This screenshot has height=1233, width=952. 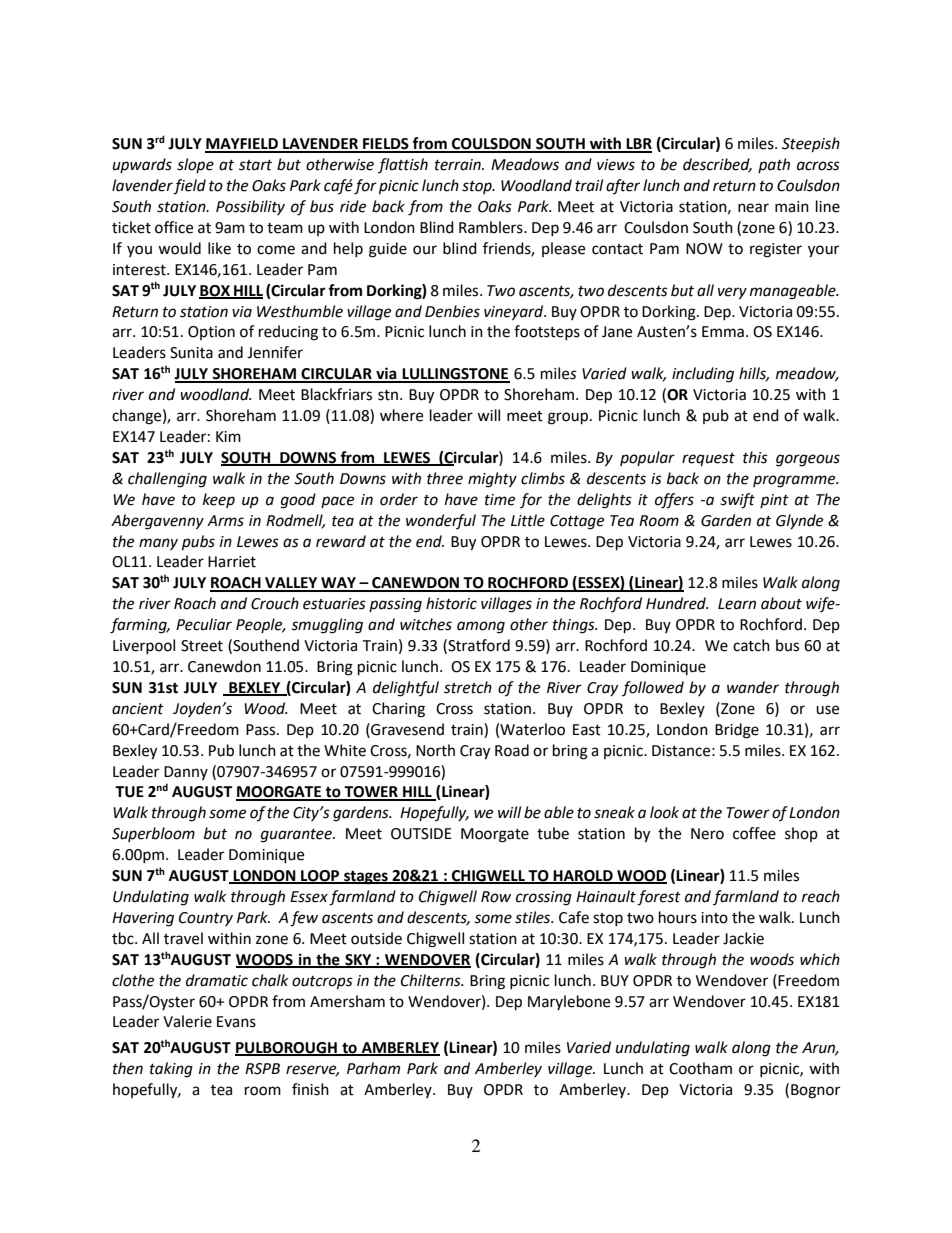 What do you see at coordinates (754, 833) in the screenshot?
I see `coffee` at bounding box center [754, 833].
